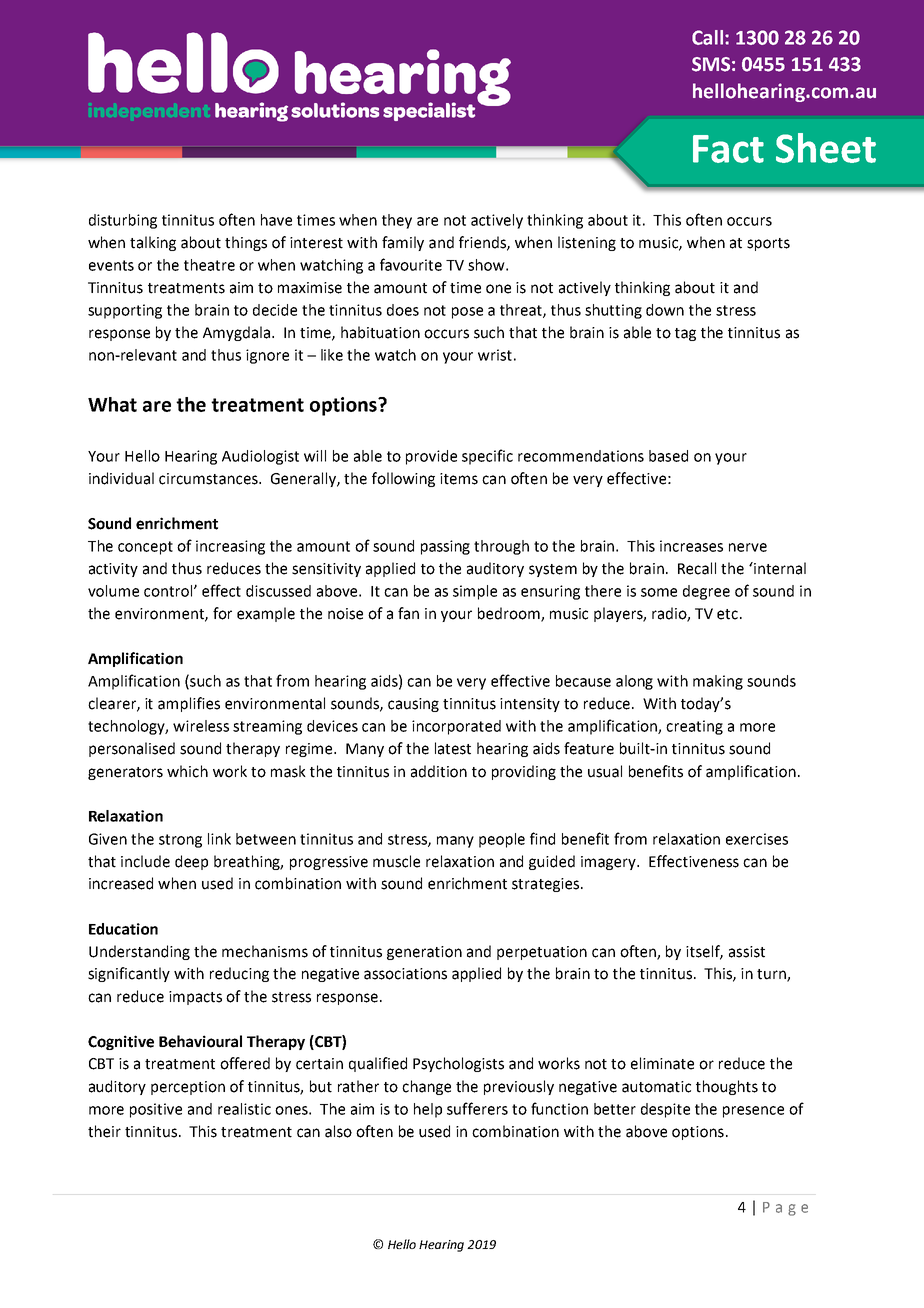 Image resolution: width=924 pixels, height=1308 pixels. What do you see at coordinates (487, 457) in the screenshot?
I see `specific` at bounding box center [487, 457].
